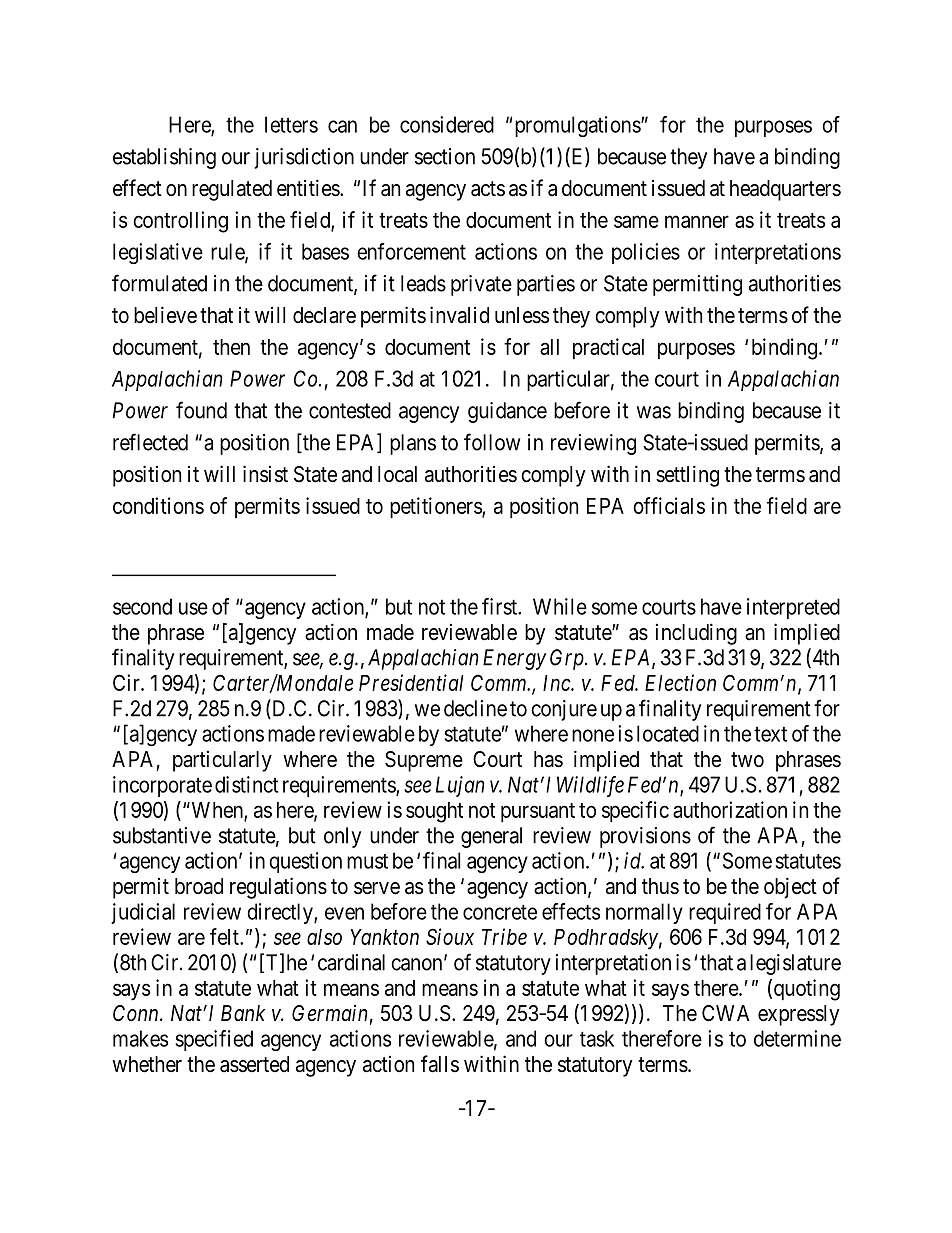  What do you see at coordinates (445, 156) in the screenshot?
I see `section` at bounding box center [445, 156].
